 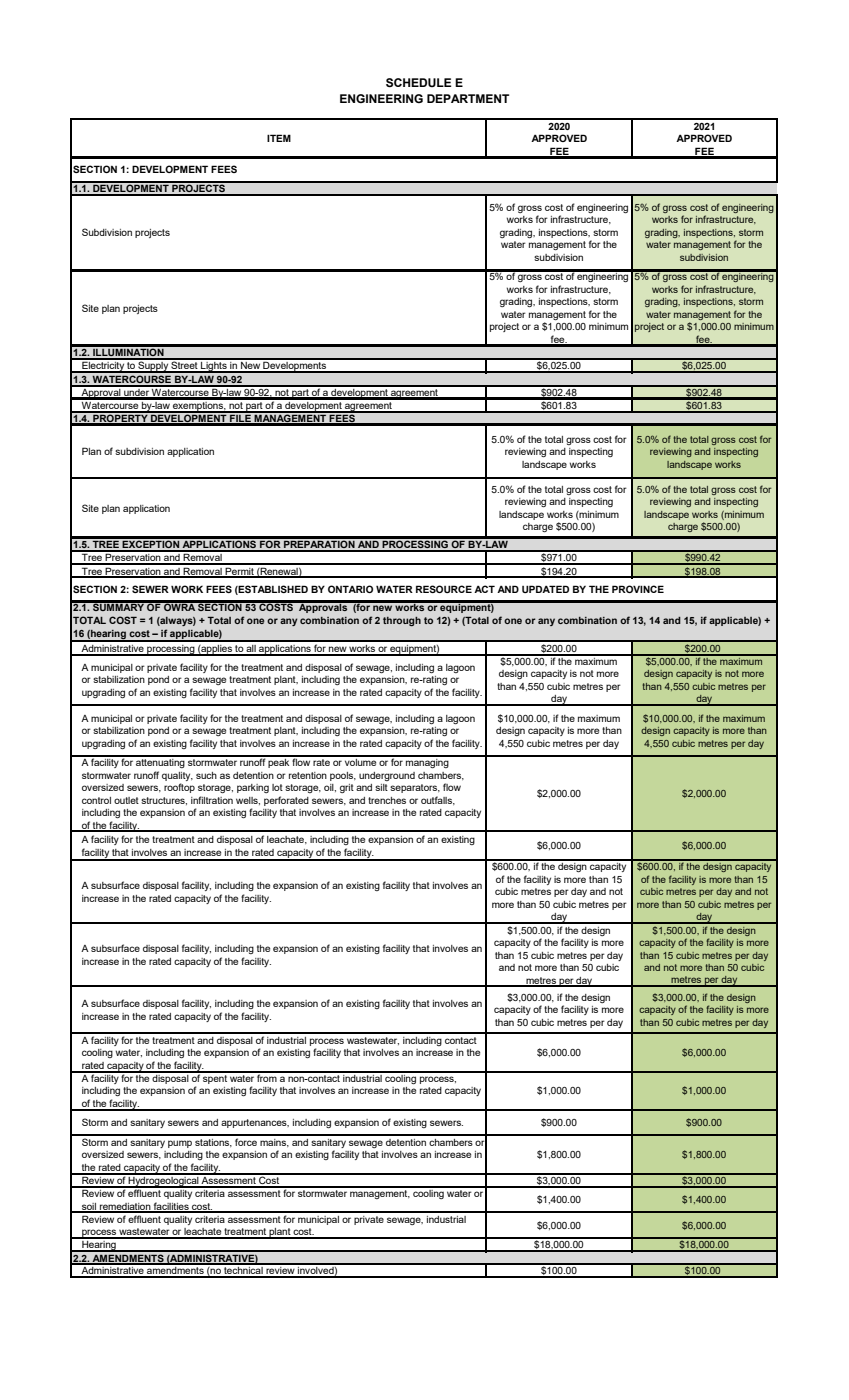 What do you see at coordinates (545, 589) in the page?
I see `UPDATED` at bounding box center [545, 589].
